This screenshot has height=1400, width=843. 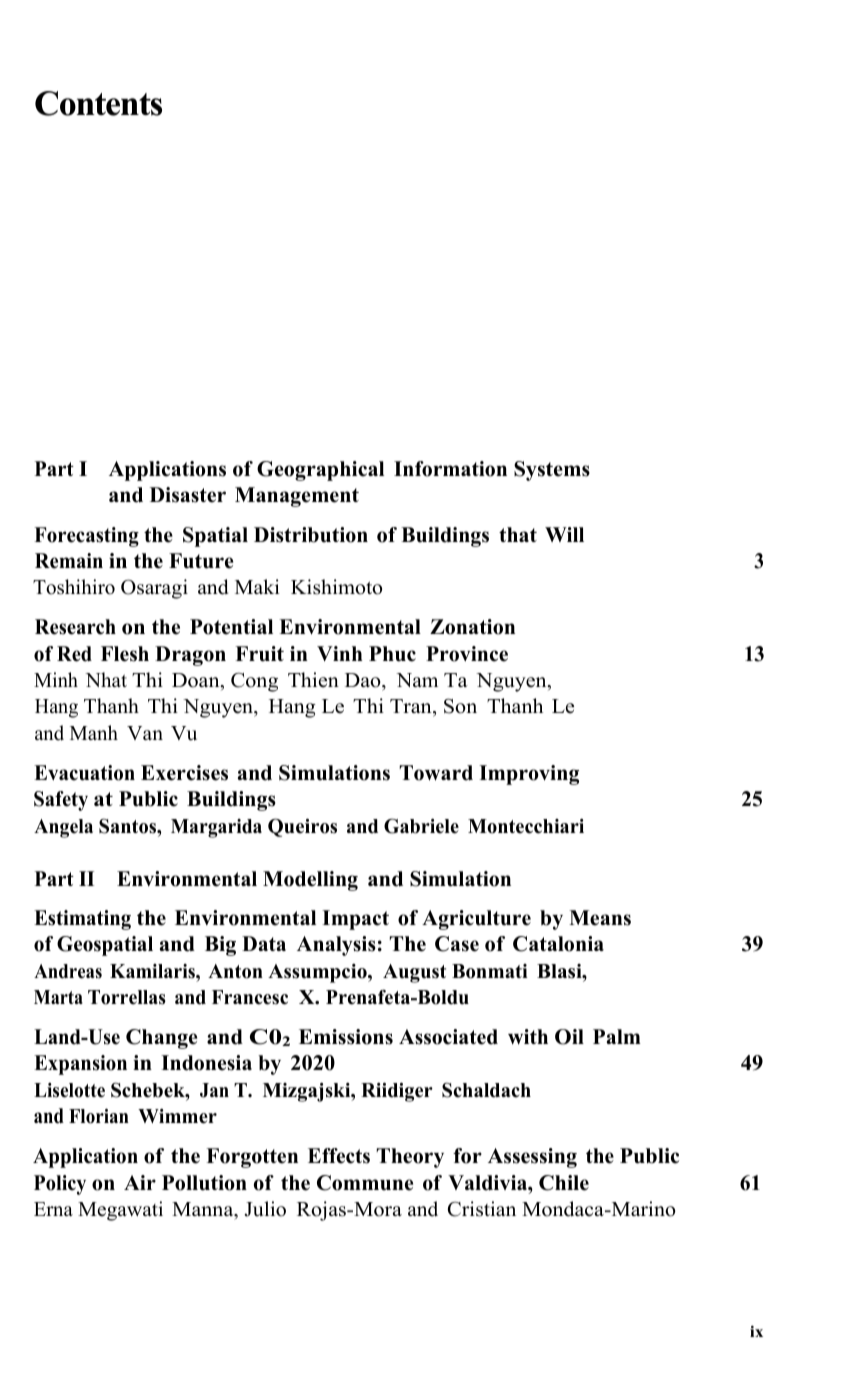 What do you see at coordinates (450, 469) in the screenshot?
I see `Information` at bounding box center [450, 469].
